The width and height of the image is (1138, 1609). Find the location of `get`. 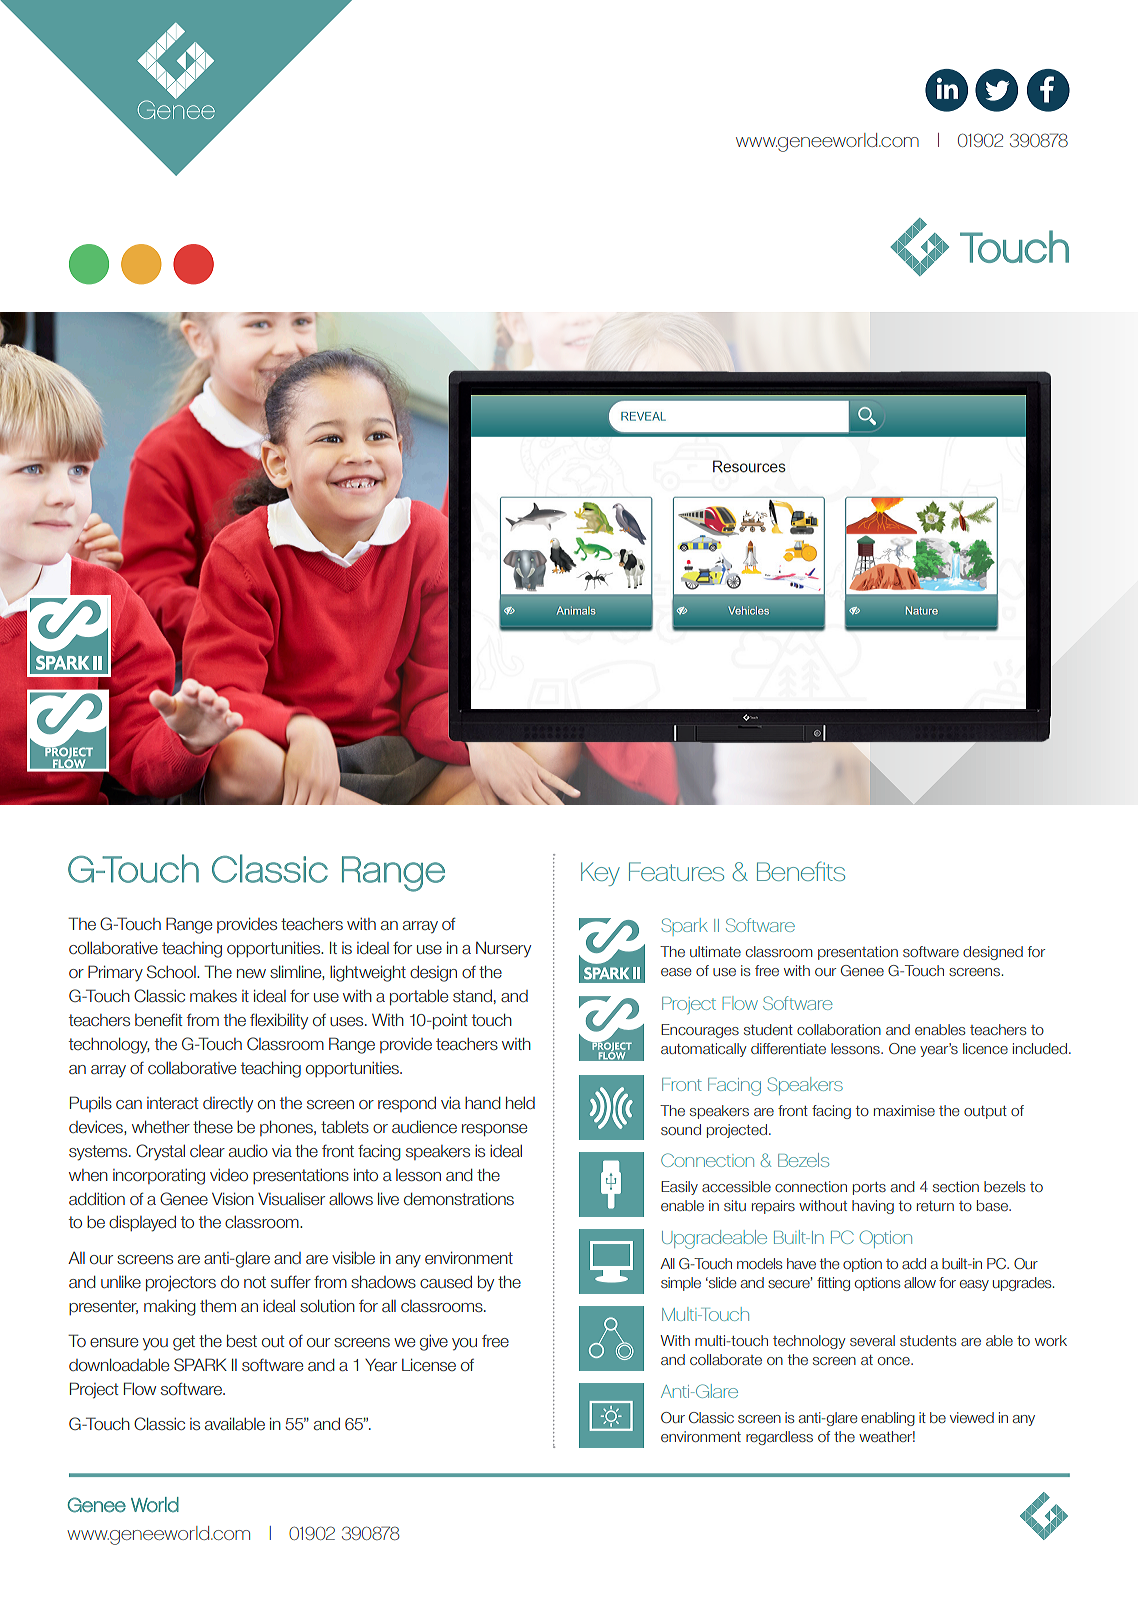

get is located at coordinates (184, 1343).
